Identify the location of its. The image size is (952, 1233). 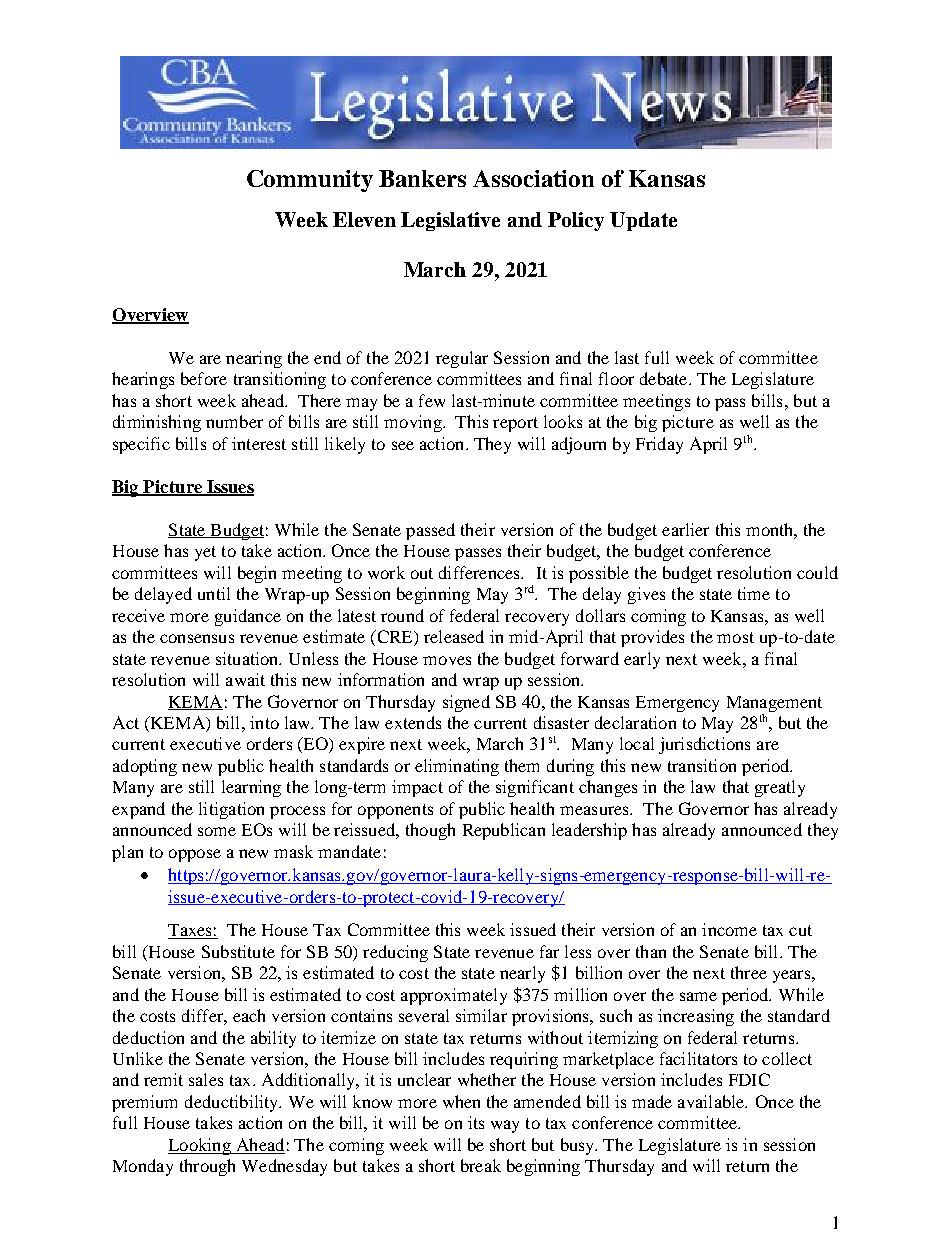
(476, 1122).
